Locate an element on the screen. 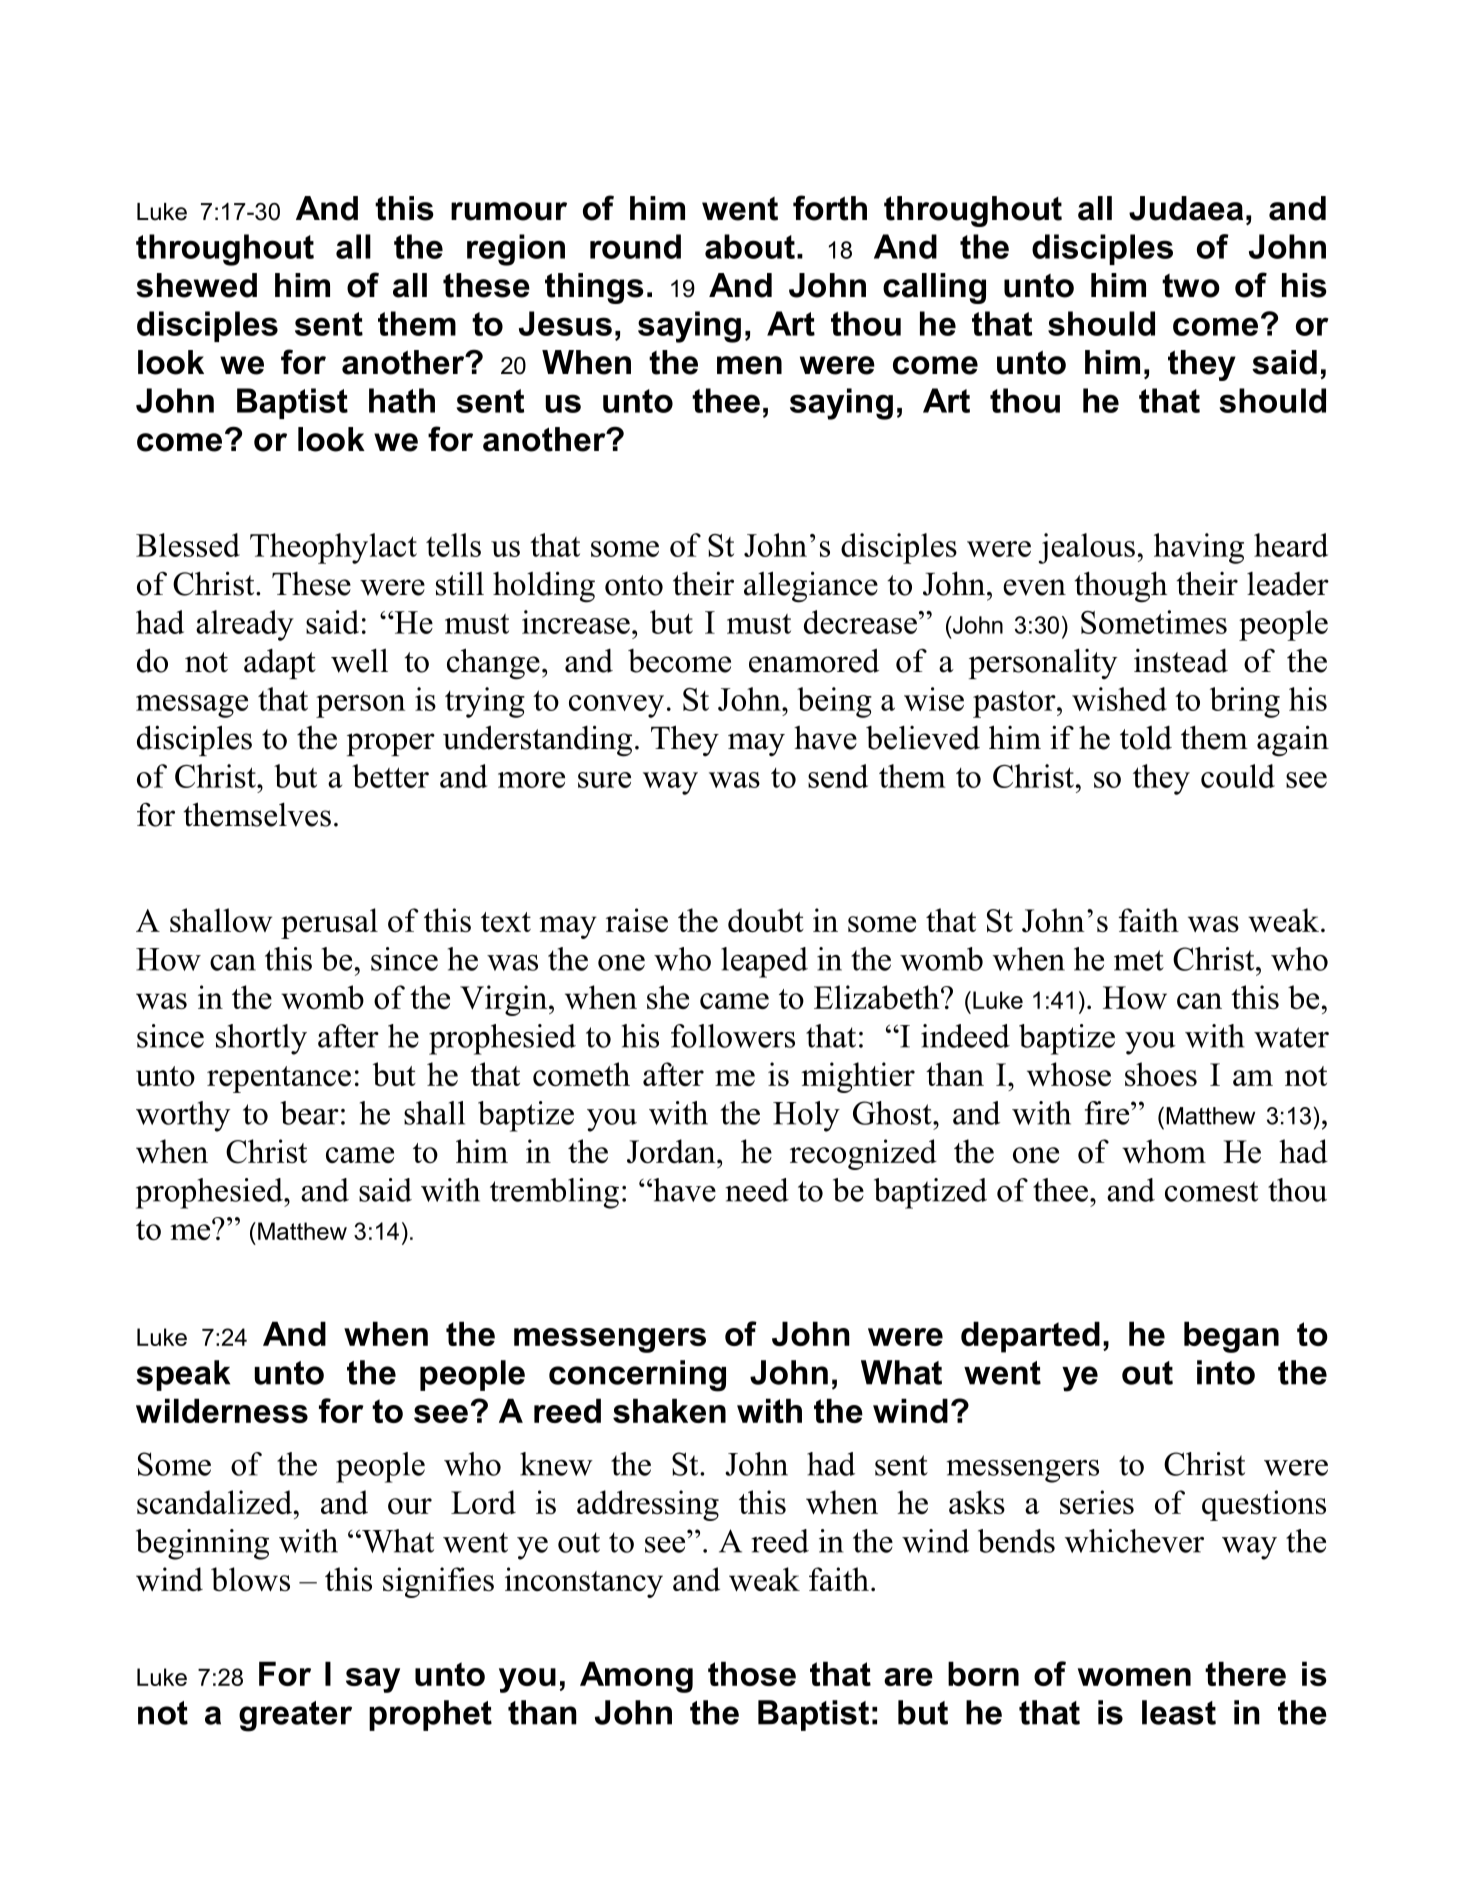 The height and width of the screenshot is (1894, 1464). Holy is located at coordinates (806, 1116).
